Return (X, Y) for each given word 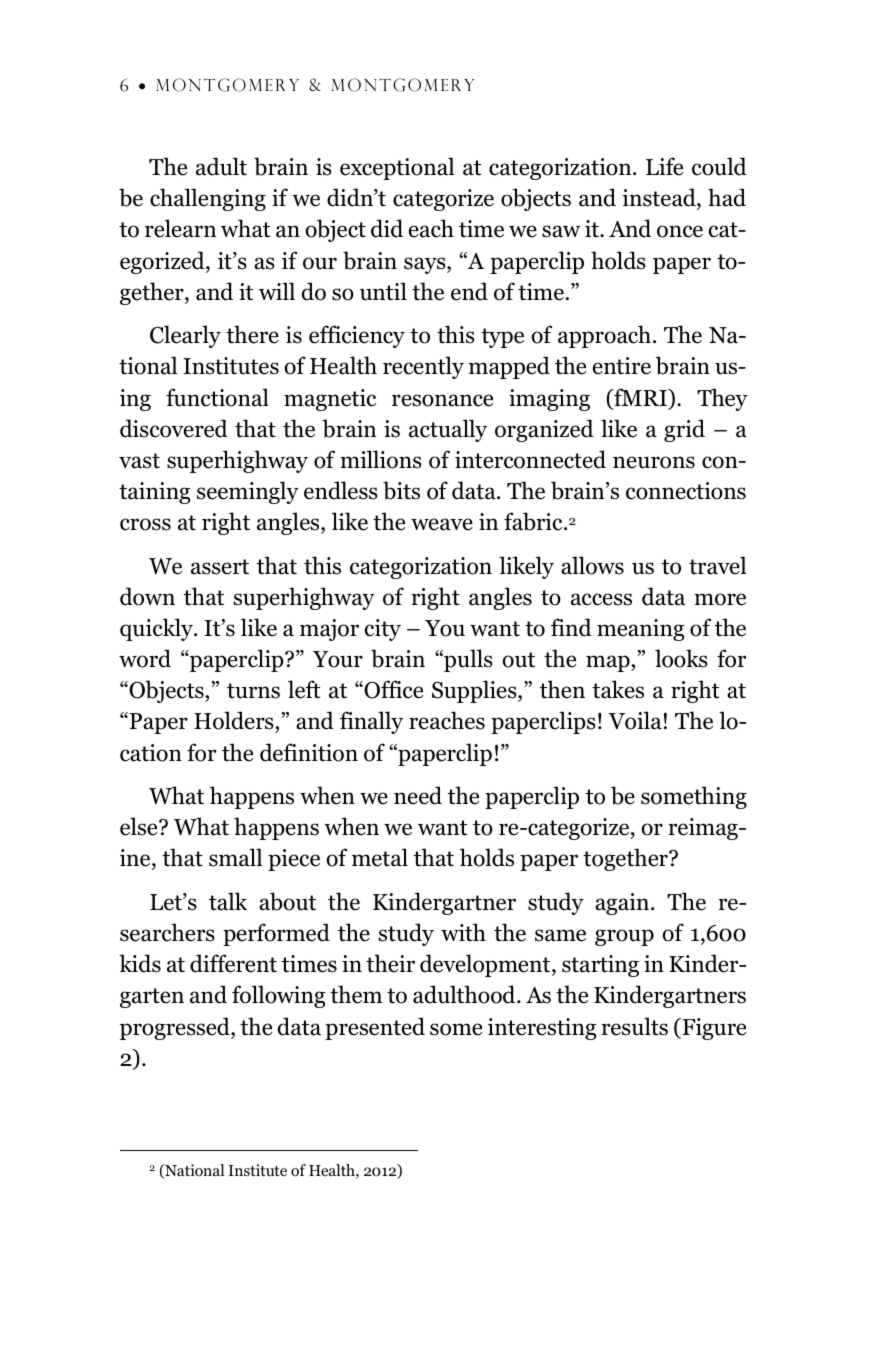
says (426, 265)
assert (220, 567)
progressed (176, 1028)
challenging (208, 199)
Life (664, 166)
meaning (640, 630)
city (383, 630)
